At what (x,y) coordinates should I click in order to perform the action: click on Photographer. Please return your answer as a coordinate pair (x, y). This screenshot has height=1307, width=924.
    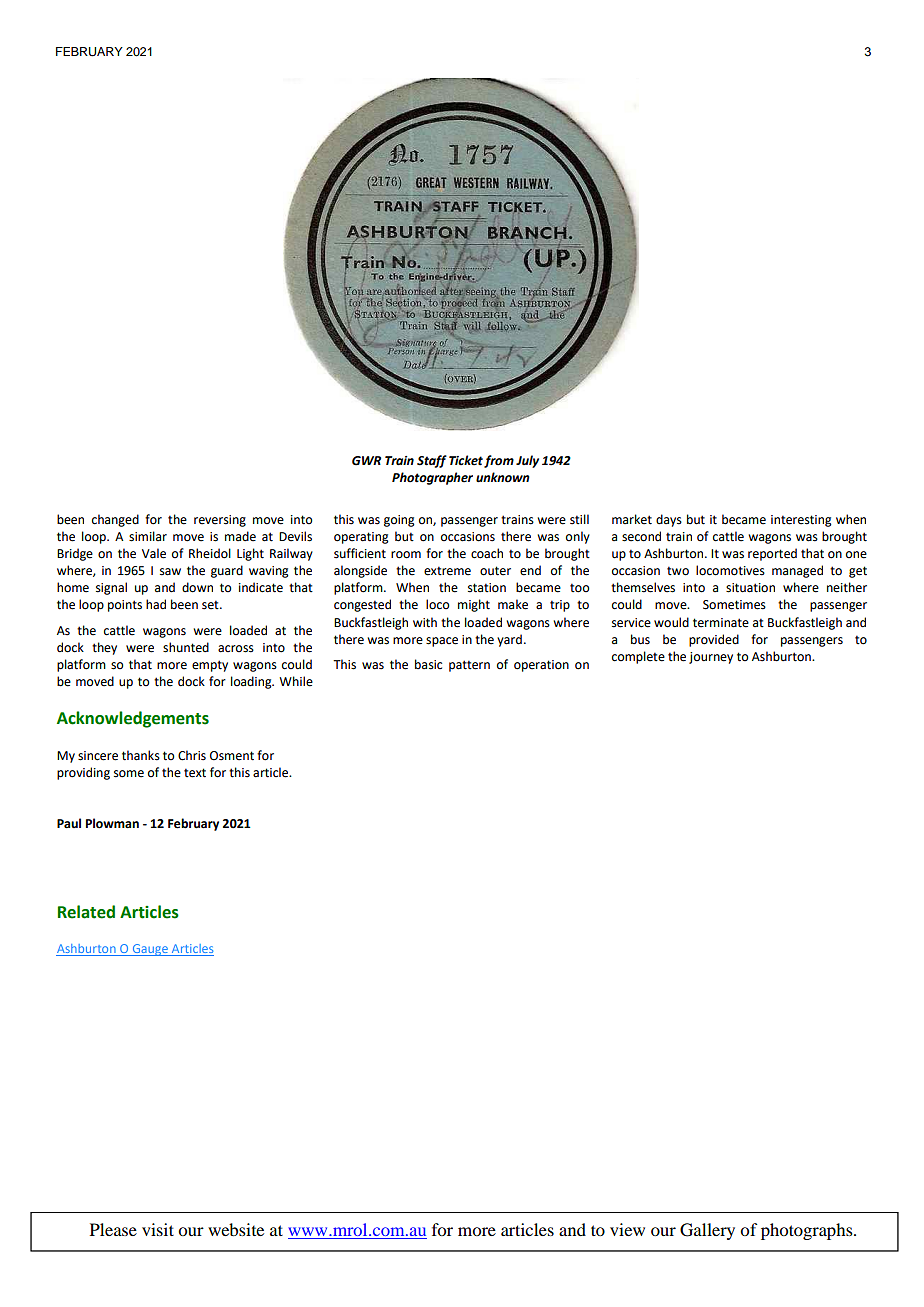
    Looking at the image, I should click on (432, 478).
